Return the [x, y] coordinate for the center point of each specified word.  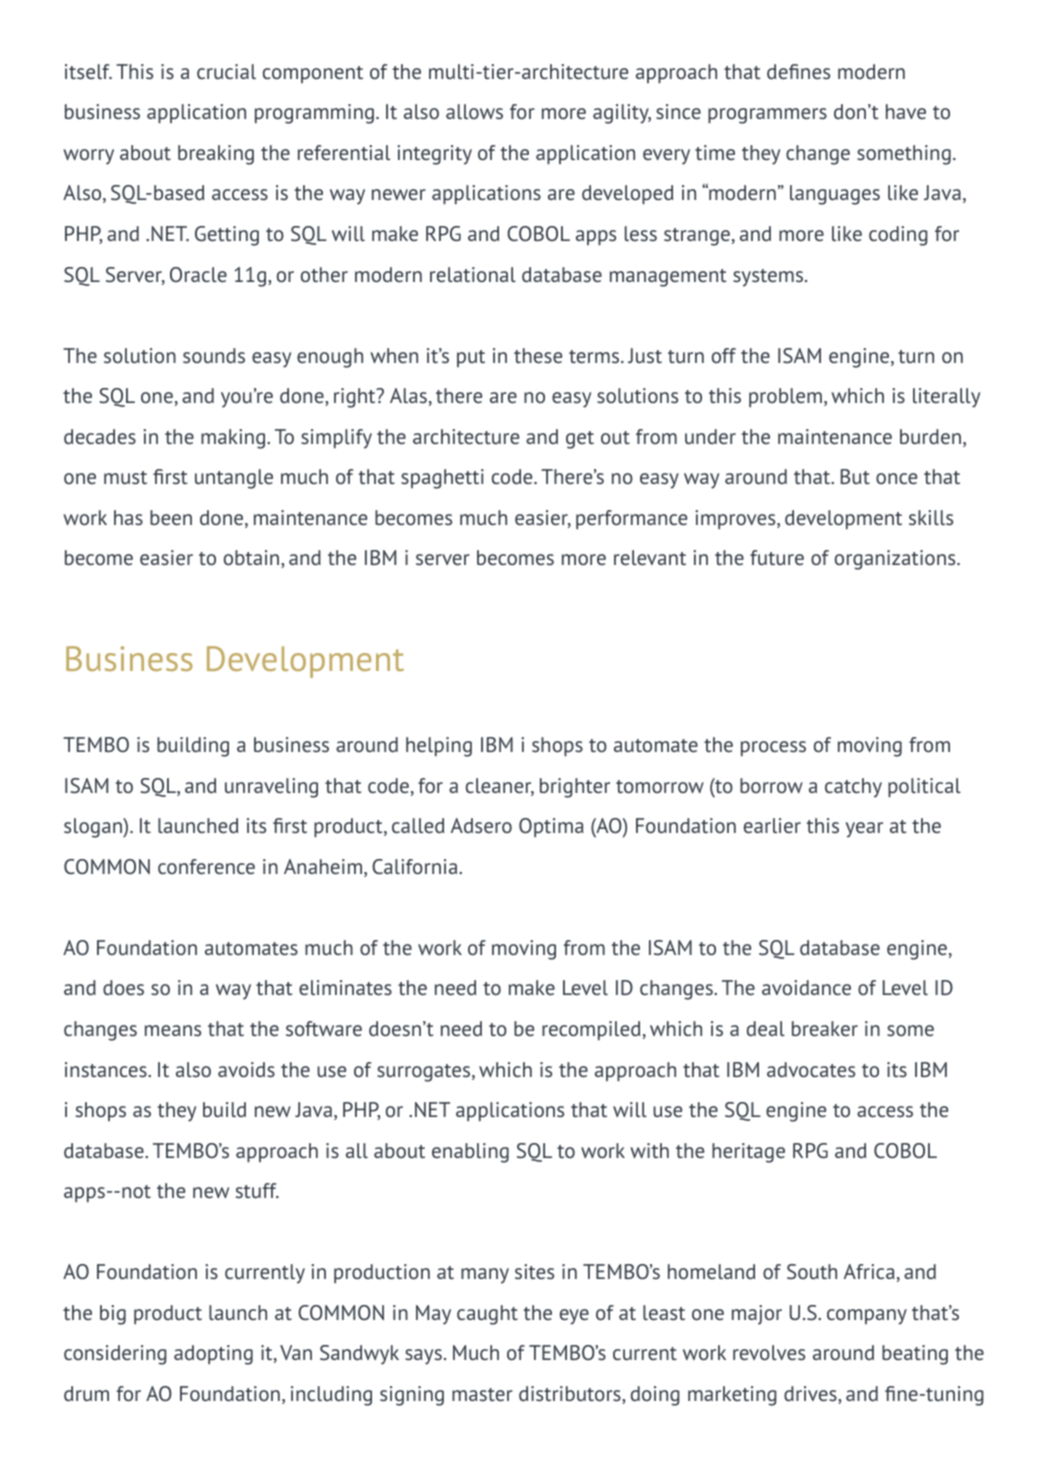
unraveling [271, 788]
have [906, 111]
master [482, 1394]
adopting [213, 1355]
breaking [216, 155]
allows [474, 111]
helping [439, 747]
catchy [853, 788]
